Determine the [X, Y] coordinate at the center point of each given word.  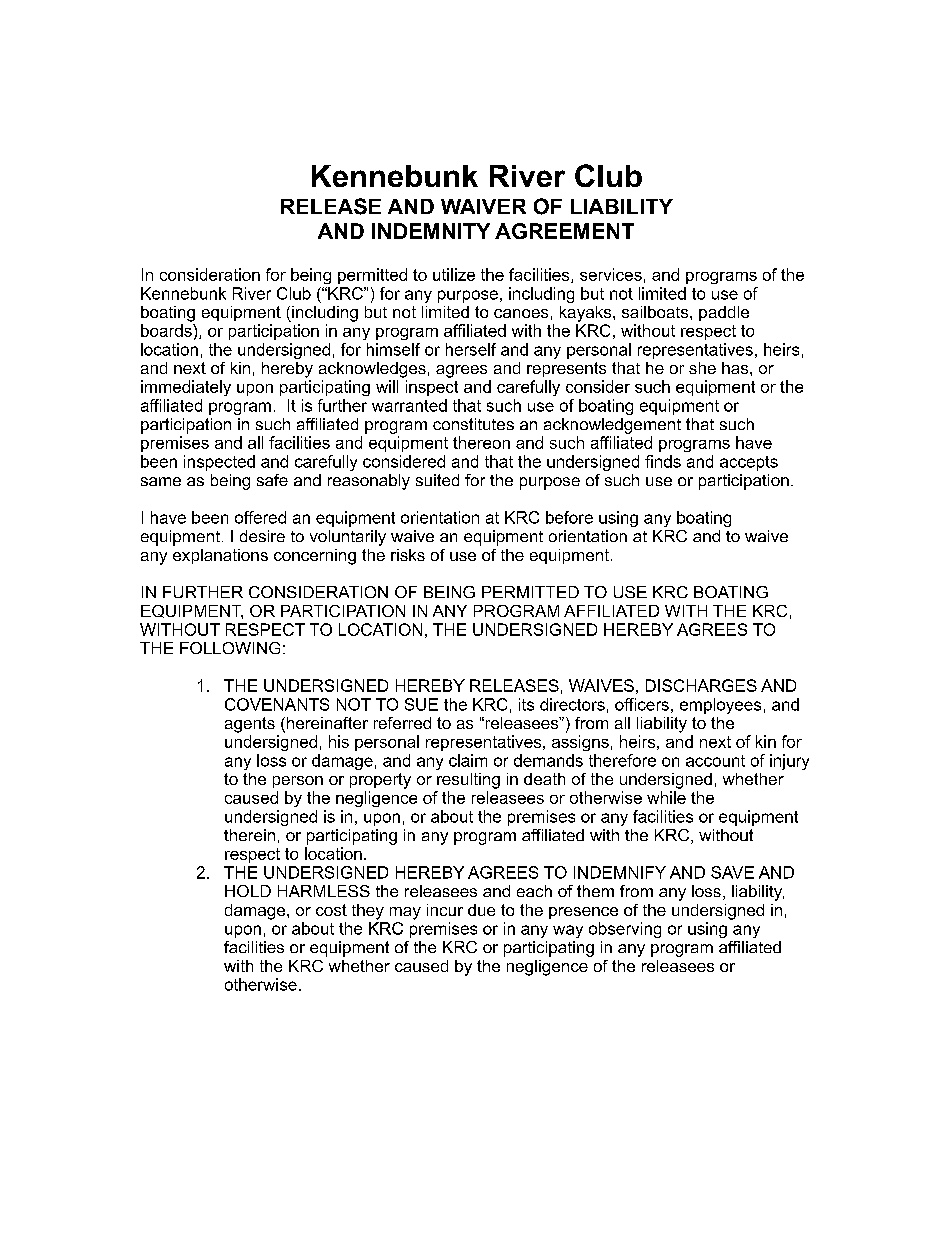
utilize [454, 274]
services [611, 274]
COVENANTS [277, 704]
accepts [749, 463]
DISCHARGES [701, 685]
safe [272, 480]
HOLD [248, 891]
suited [437, 480]
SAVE [732, 872]
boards [167, 330]
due [481, 910]
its [526, 704]
